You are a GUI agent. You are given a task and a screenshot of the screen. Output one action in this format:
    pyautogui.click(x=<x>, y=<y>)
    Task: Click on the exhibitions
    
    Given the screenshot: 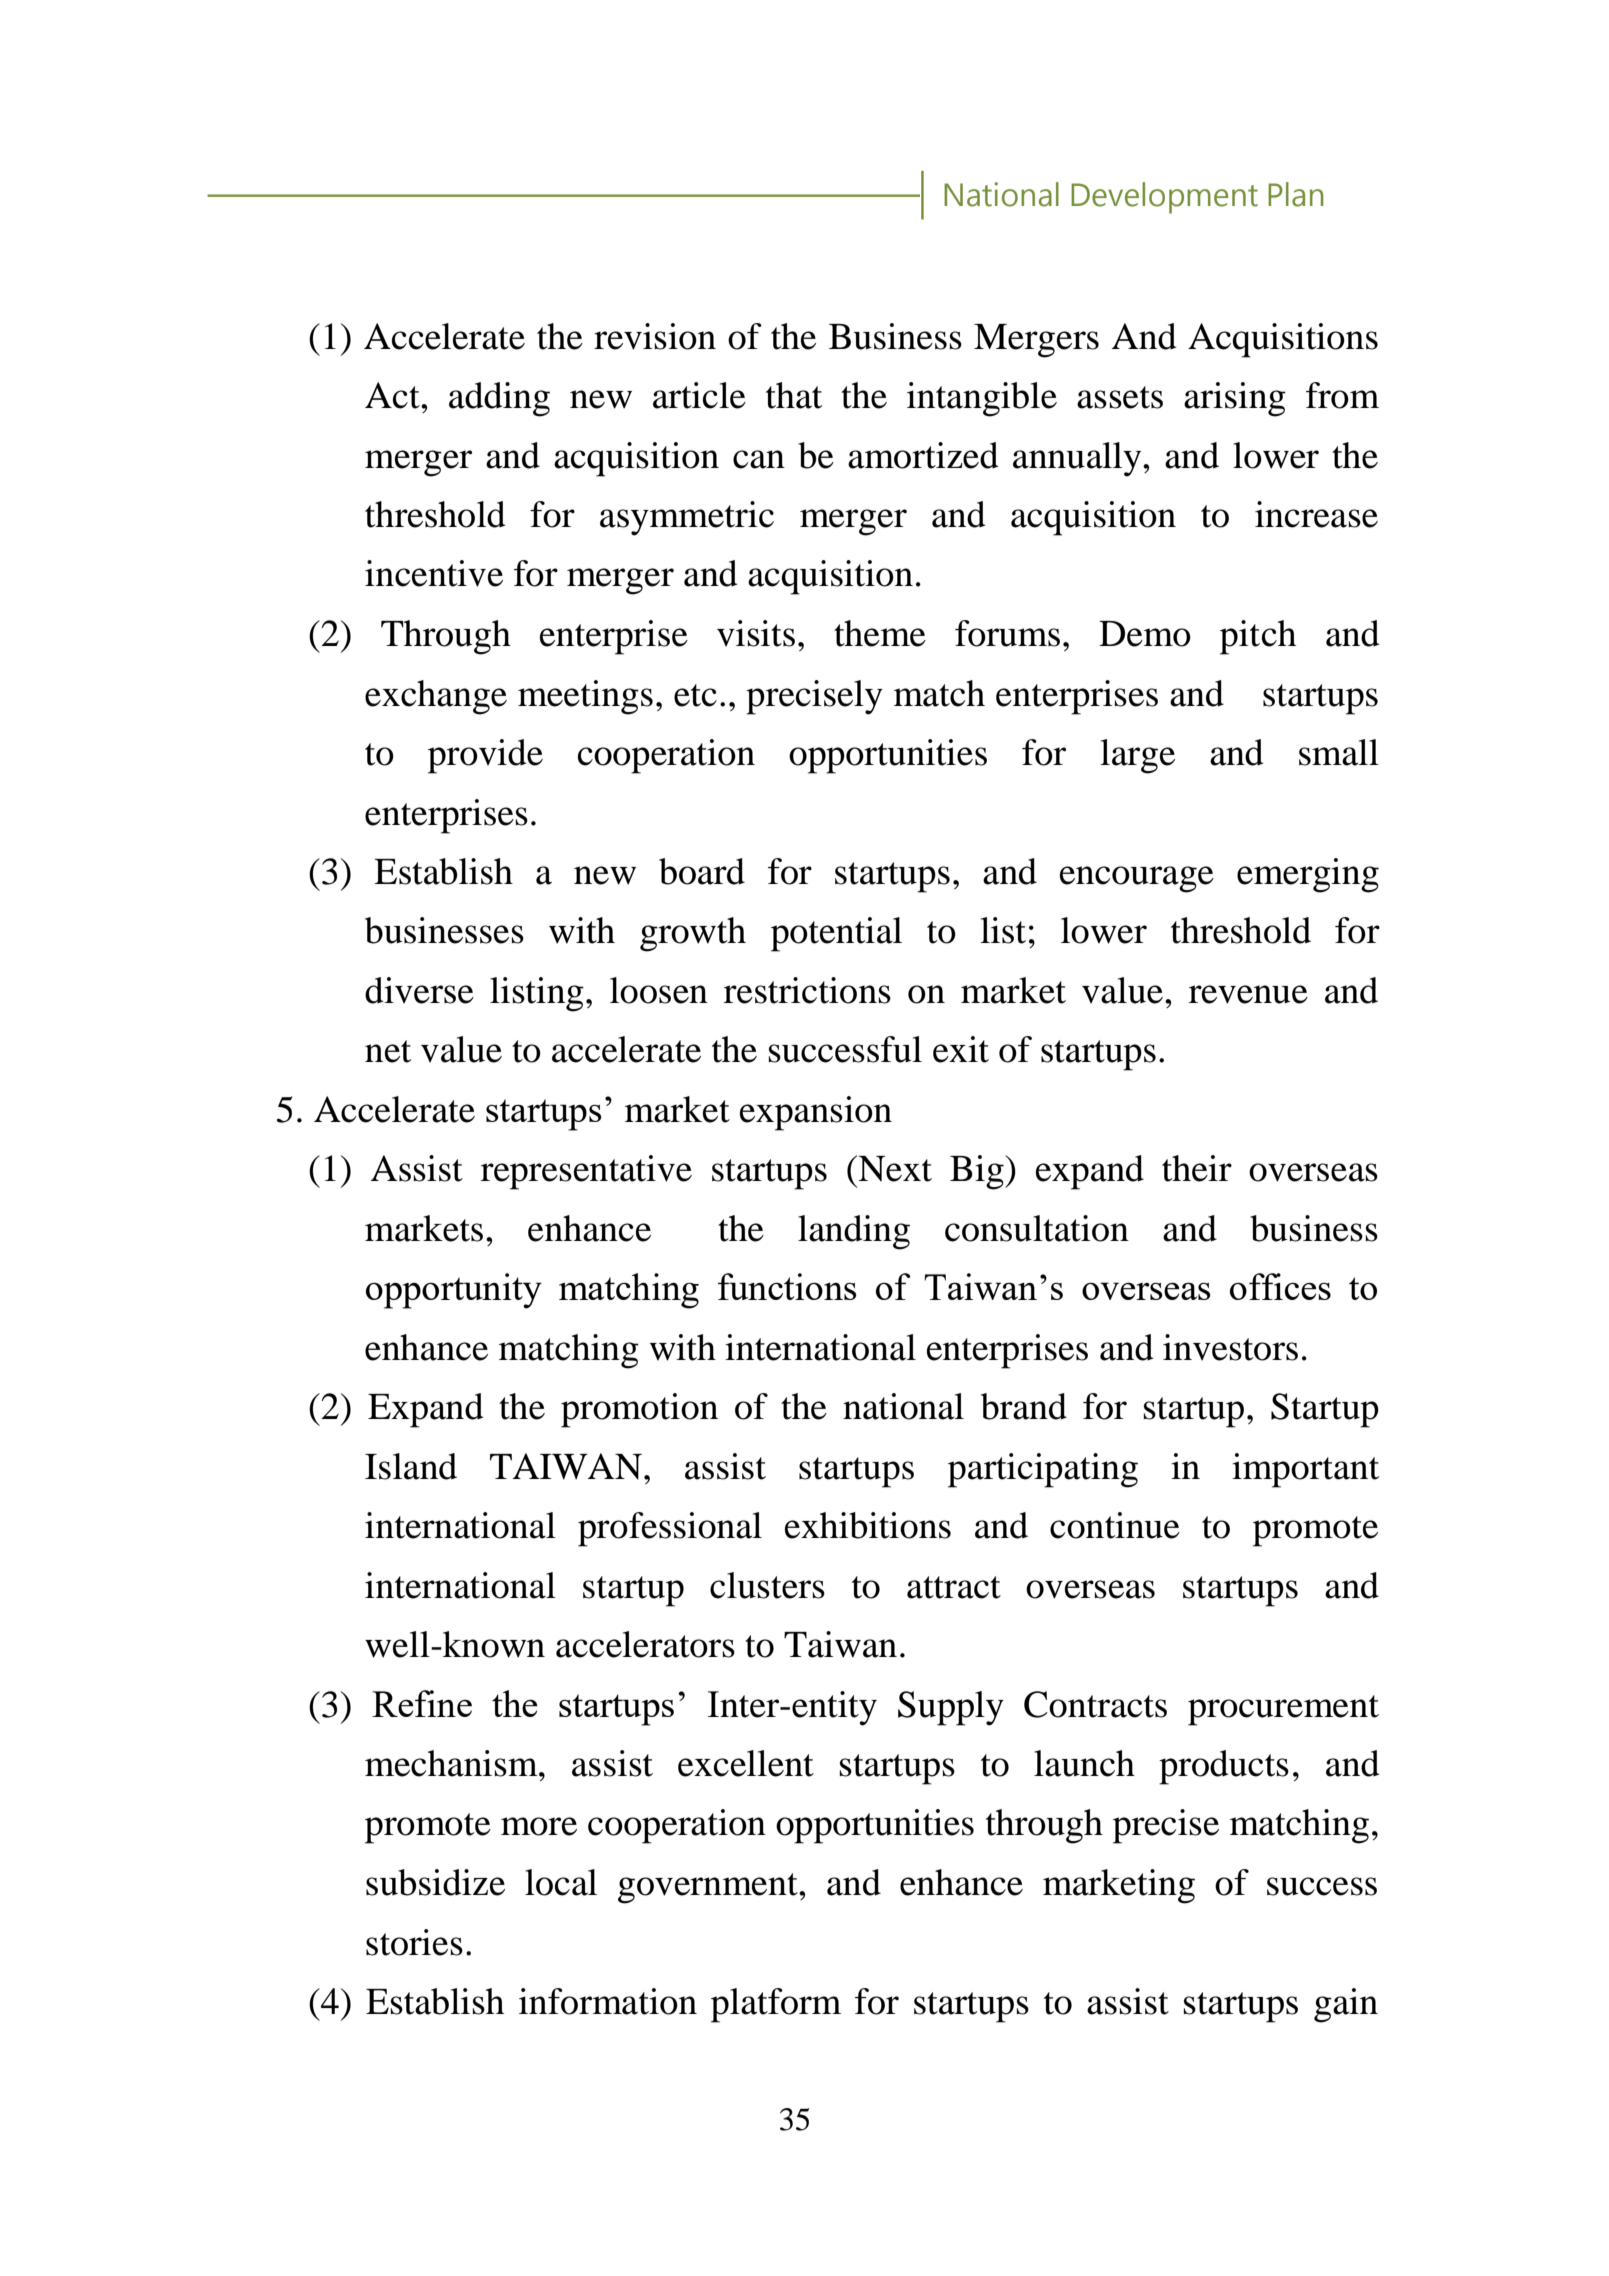 What is the action you would take?
    pyautogui.click(x=868, y=1525)
